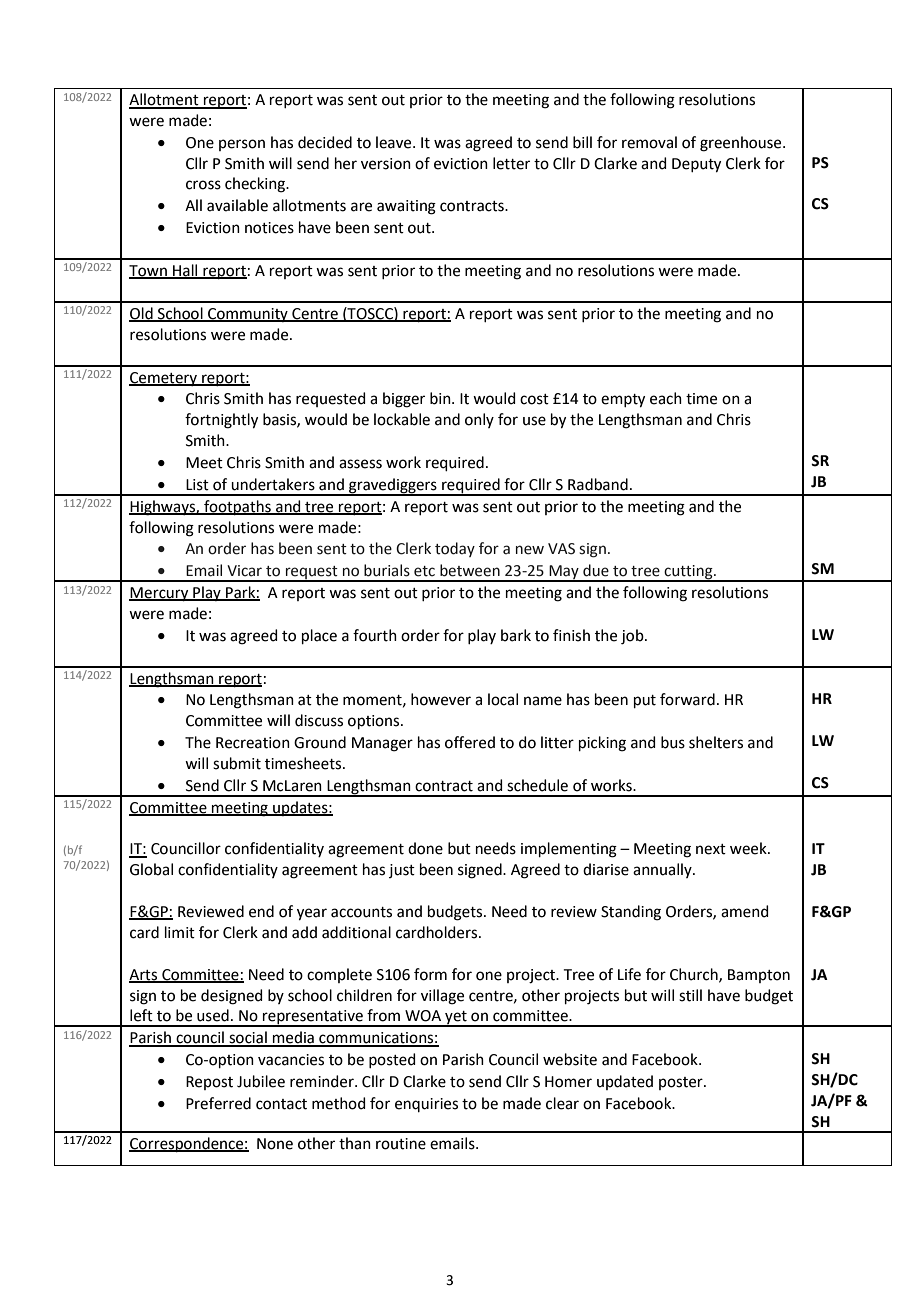 Image resolution: width=924 pixels, height=1308 pixels. I want to click on cross, so click(203, 185).
